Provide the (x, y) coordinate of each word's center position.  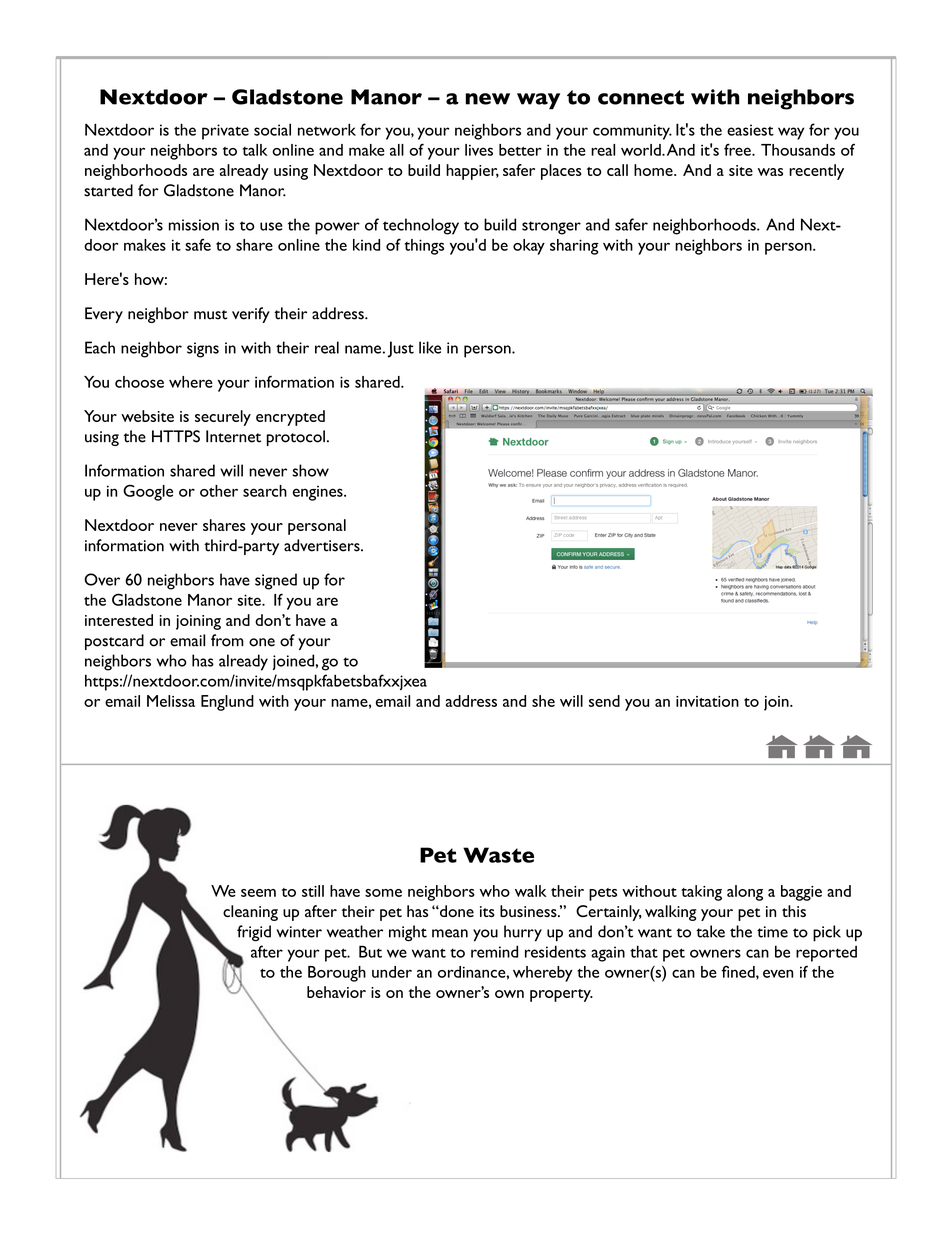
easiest (750, 130)
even (778, 973)
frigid (254, 933)
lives (479, 150)
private (225, 132)
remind (494, 951)
